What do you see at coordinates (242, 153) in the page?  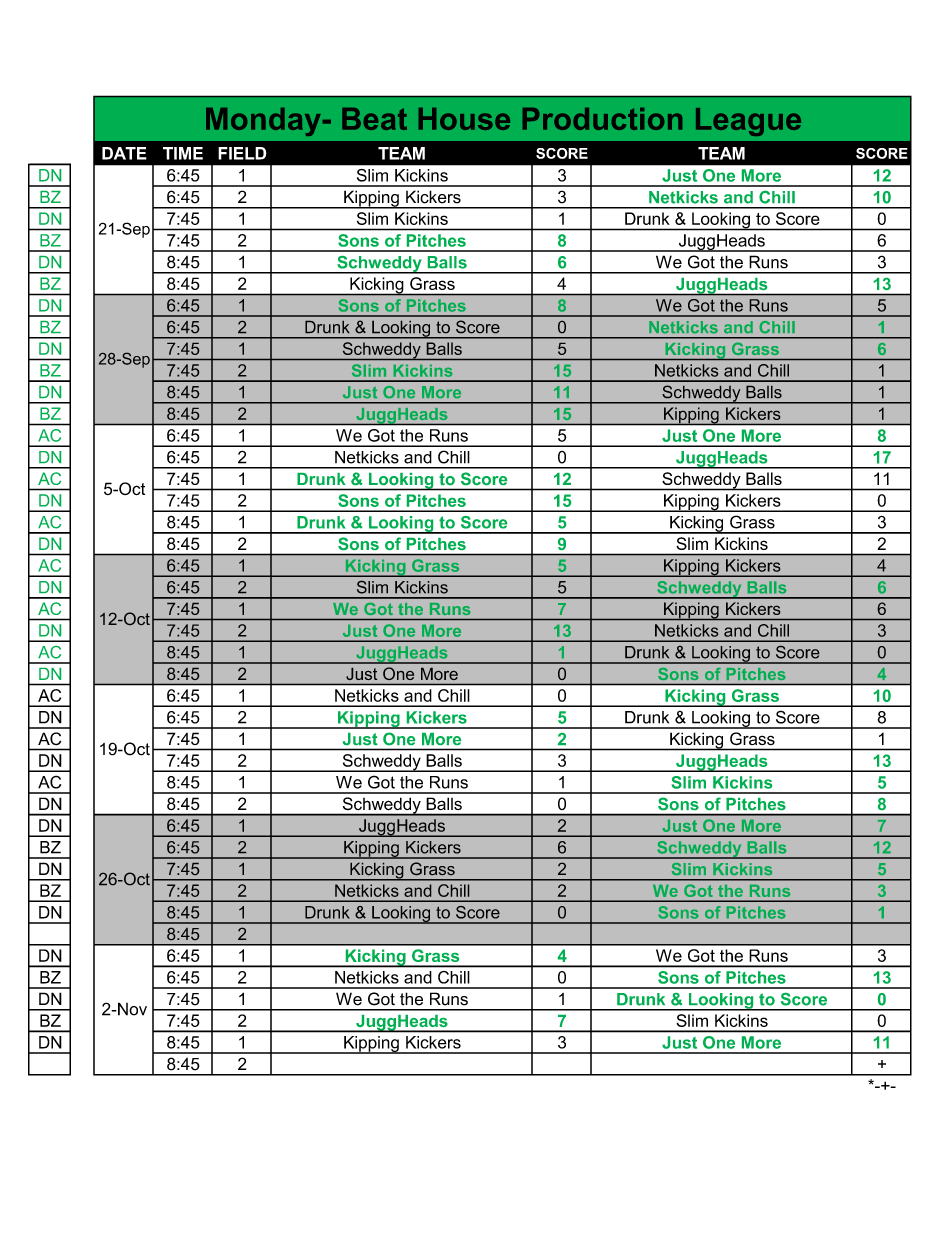 I see `FIELD` at bounding box center [242, 153].
